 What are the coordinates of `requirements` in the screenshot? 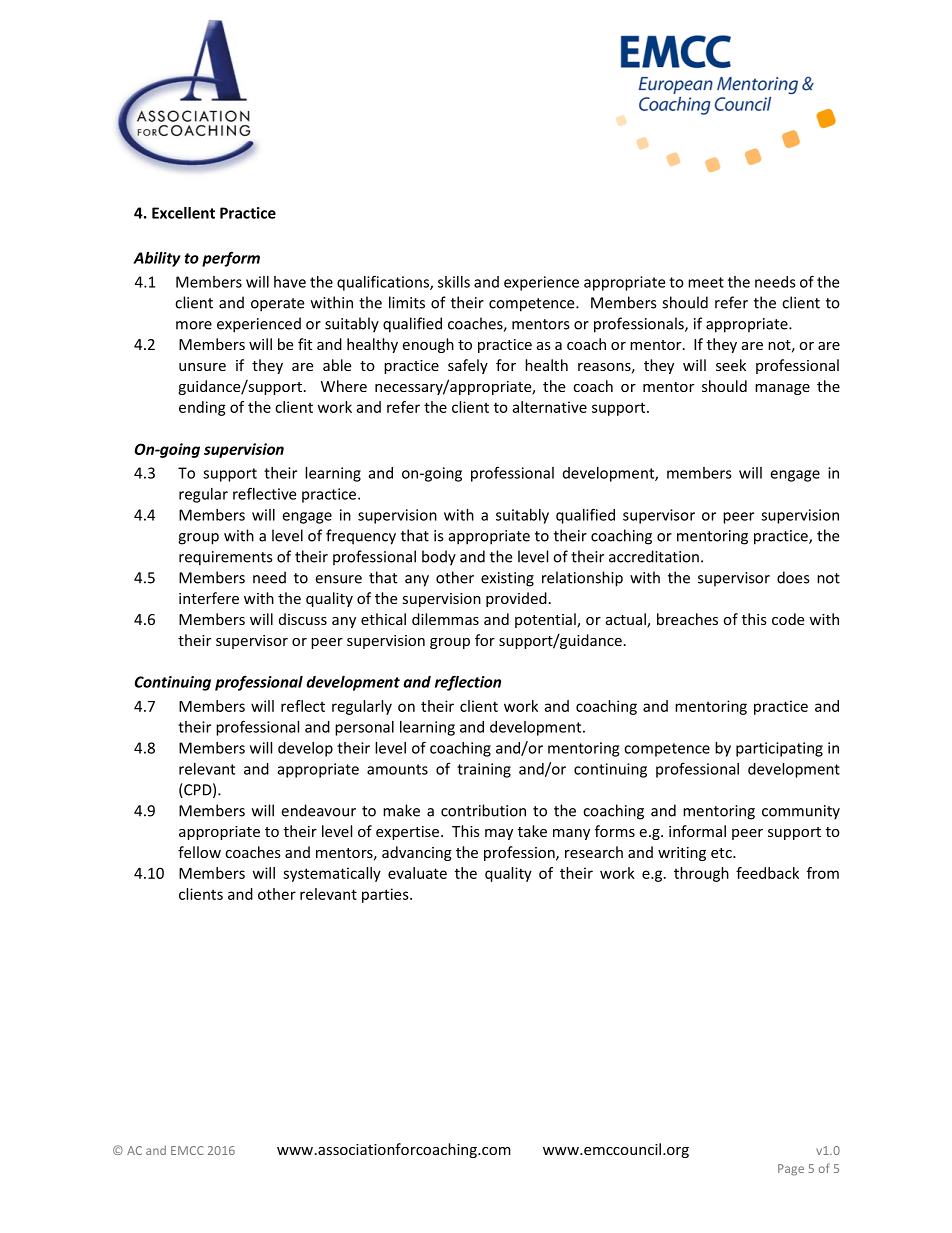 It's located at (225, 558).
